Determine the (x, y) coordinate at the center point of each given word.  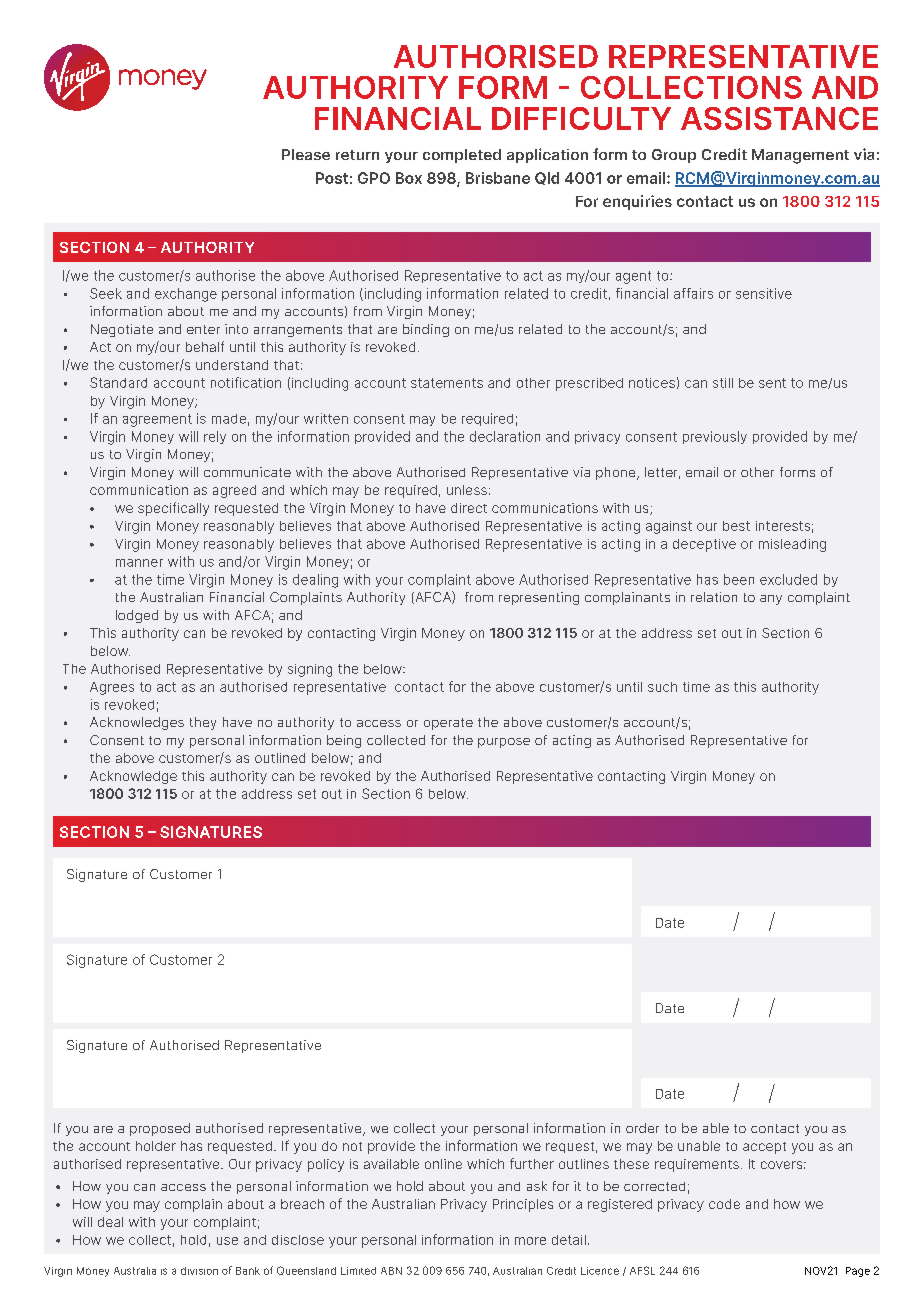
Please (306, 154)
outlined (280, 758)
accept (764, 1148)
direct (469, 508)
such (662, 687)
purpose (504, 743)
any (771, 600)
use (227, 1241)
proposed (160, 1129)
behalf (205, 346)
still (723, 383)
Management (800, 156)
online (443, 1164)
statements (447, 383)
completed (462, 156)
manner (139, 563)
